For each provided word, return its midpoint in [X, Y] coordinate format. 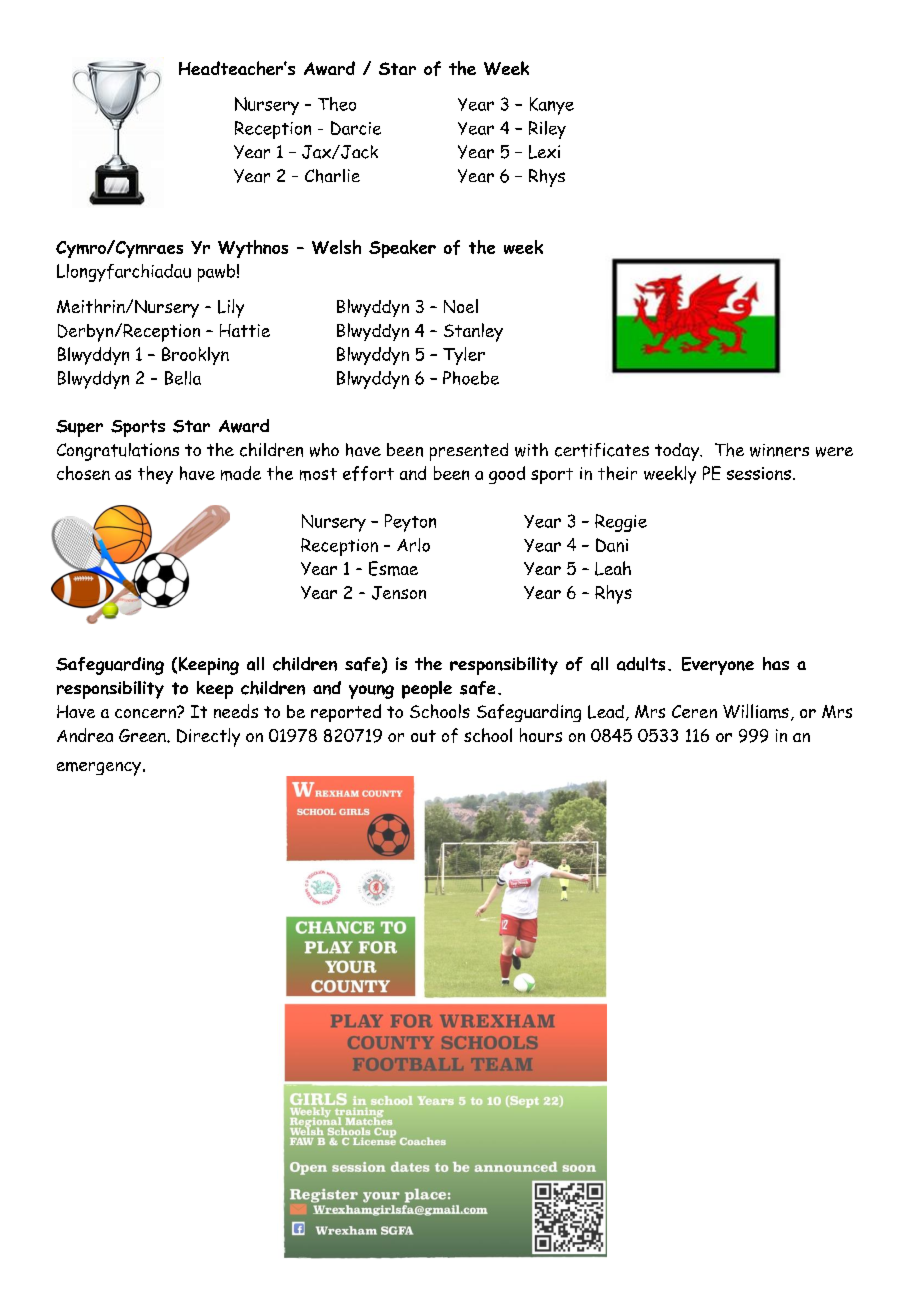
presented [469, 452]
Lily [231, 308]
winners [779, 450]
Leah [613, 568]
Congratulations [118, 452]
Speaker [402, 249]
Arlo [413, 545]
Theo [337, 104]
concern [146, 712]
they [155, 475]
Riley [547, 130]
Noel [461, 306]
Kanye [552, 106]
